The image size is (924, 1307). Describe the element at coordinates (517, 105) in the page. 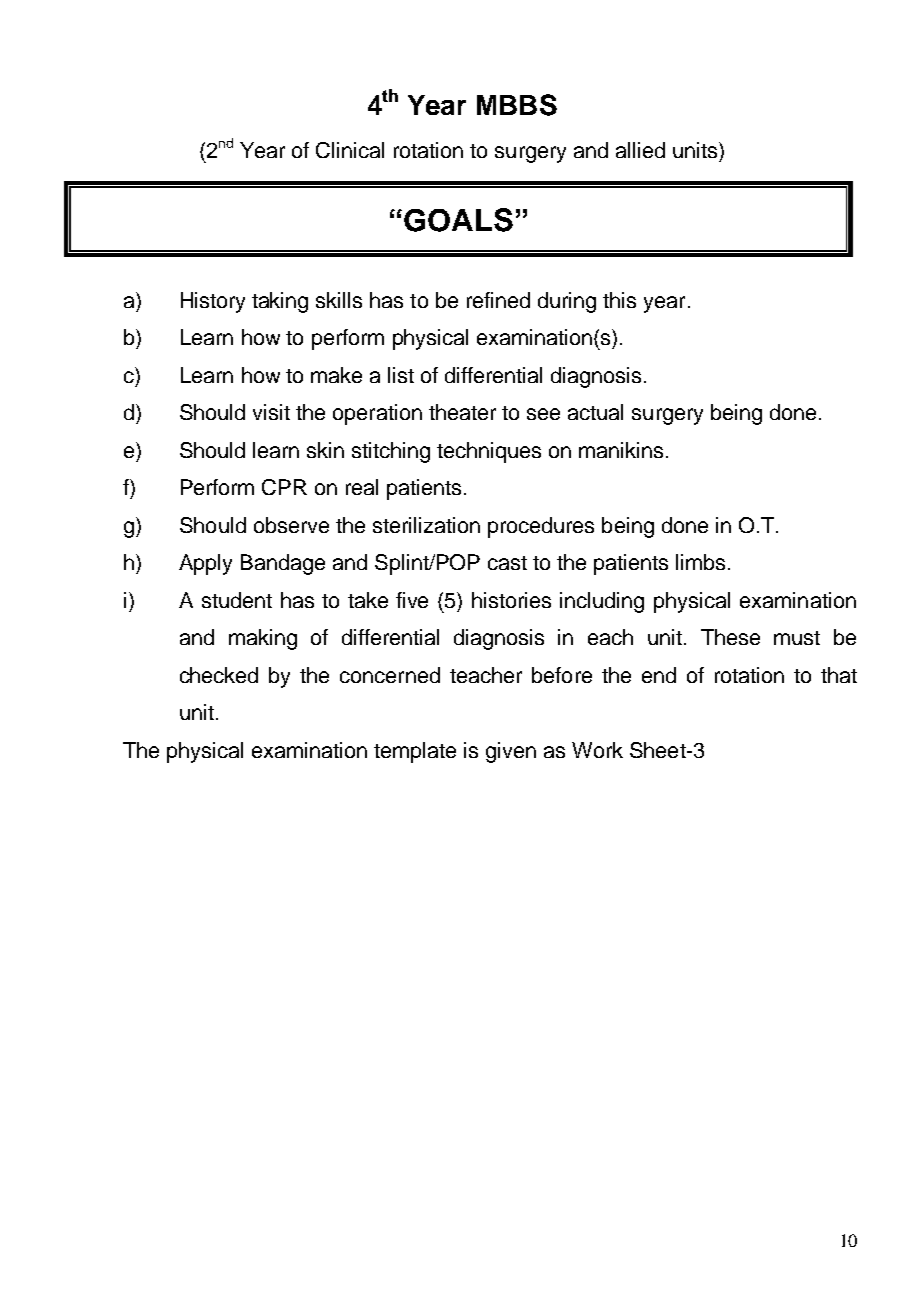

I see `MBBS` at that location.
